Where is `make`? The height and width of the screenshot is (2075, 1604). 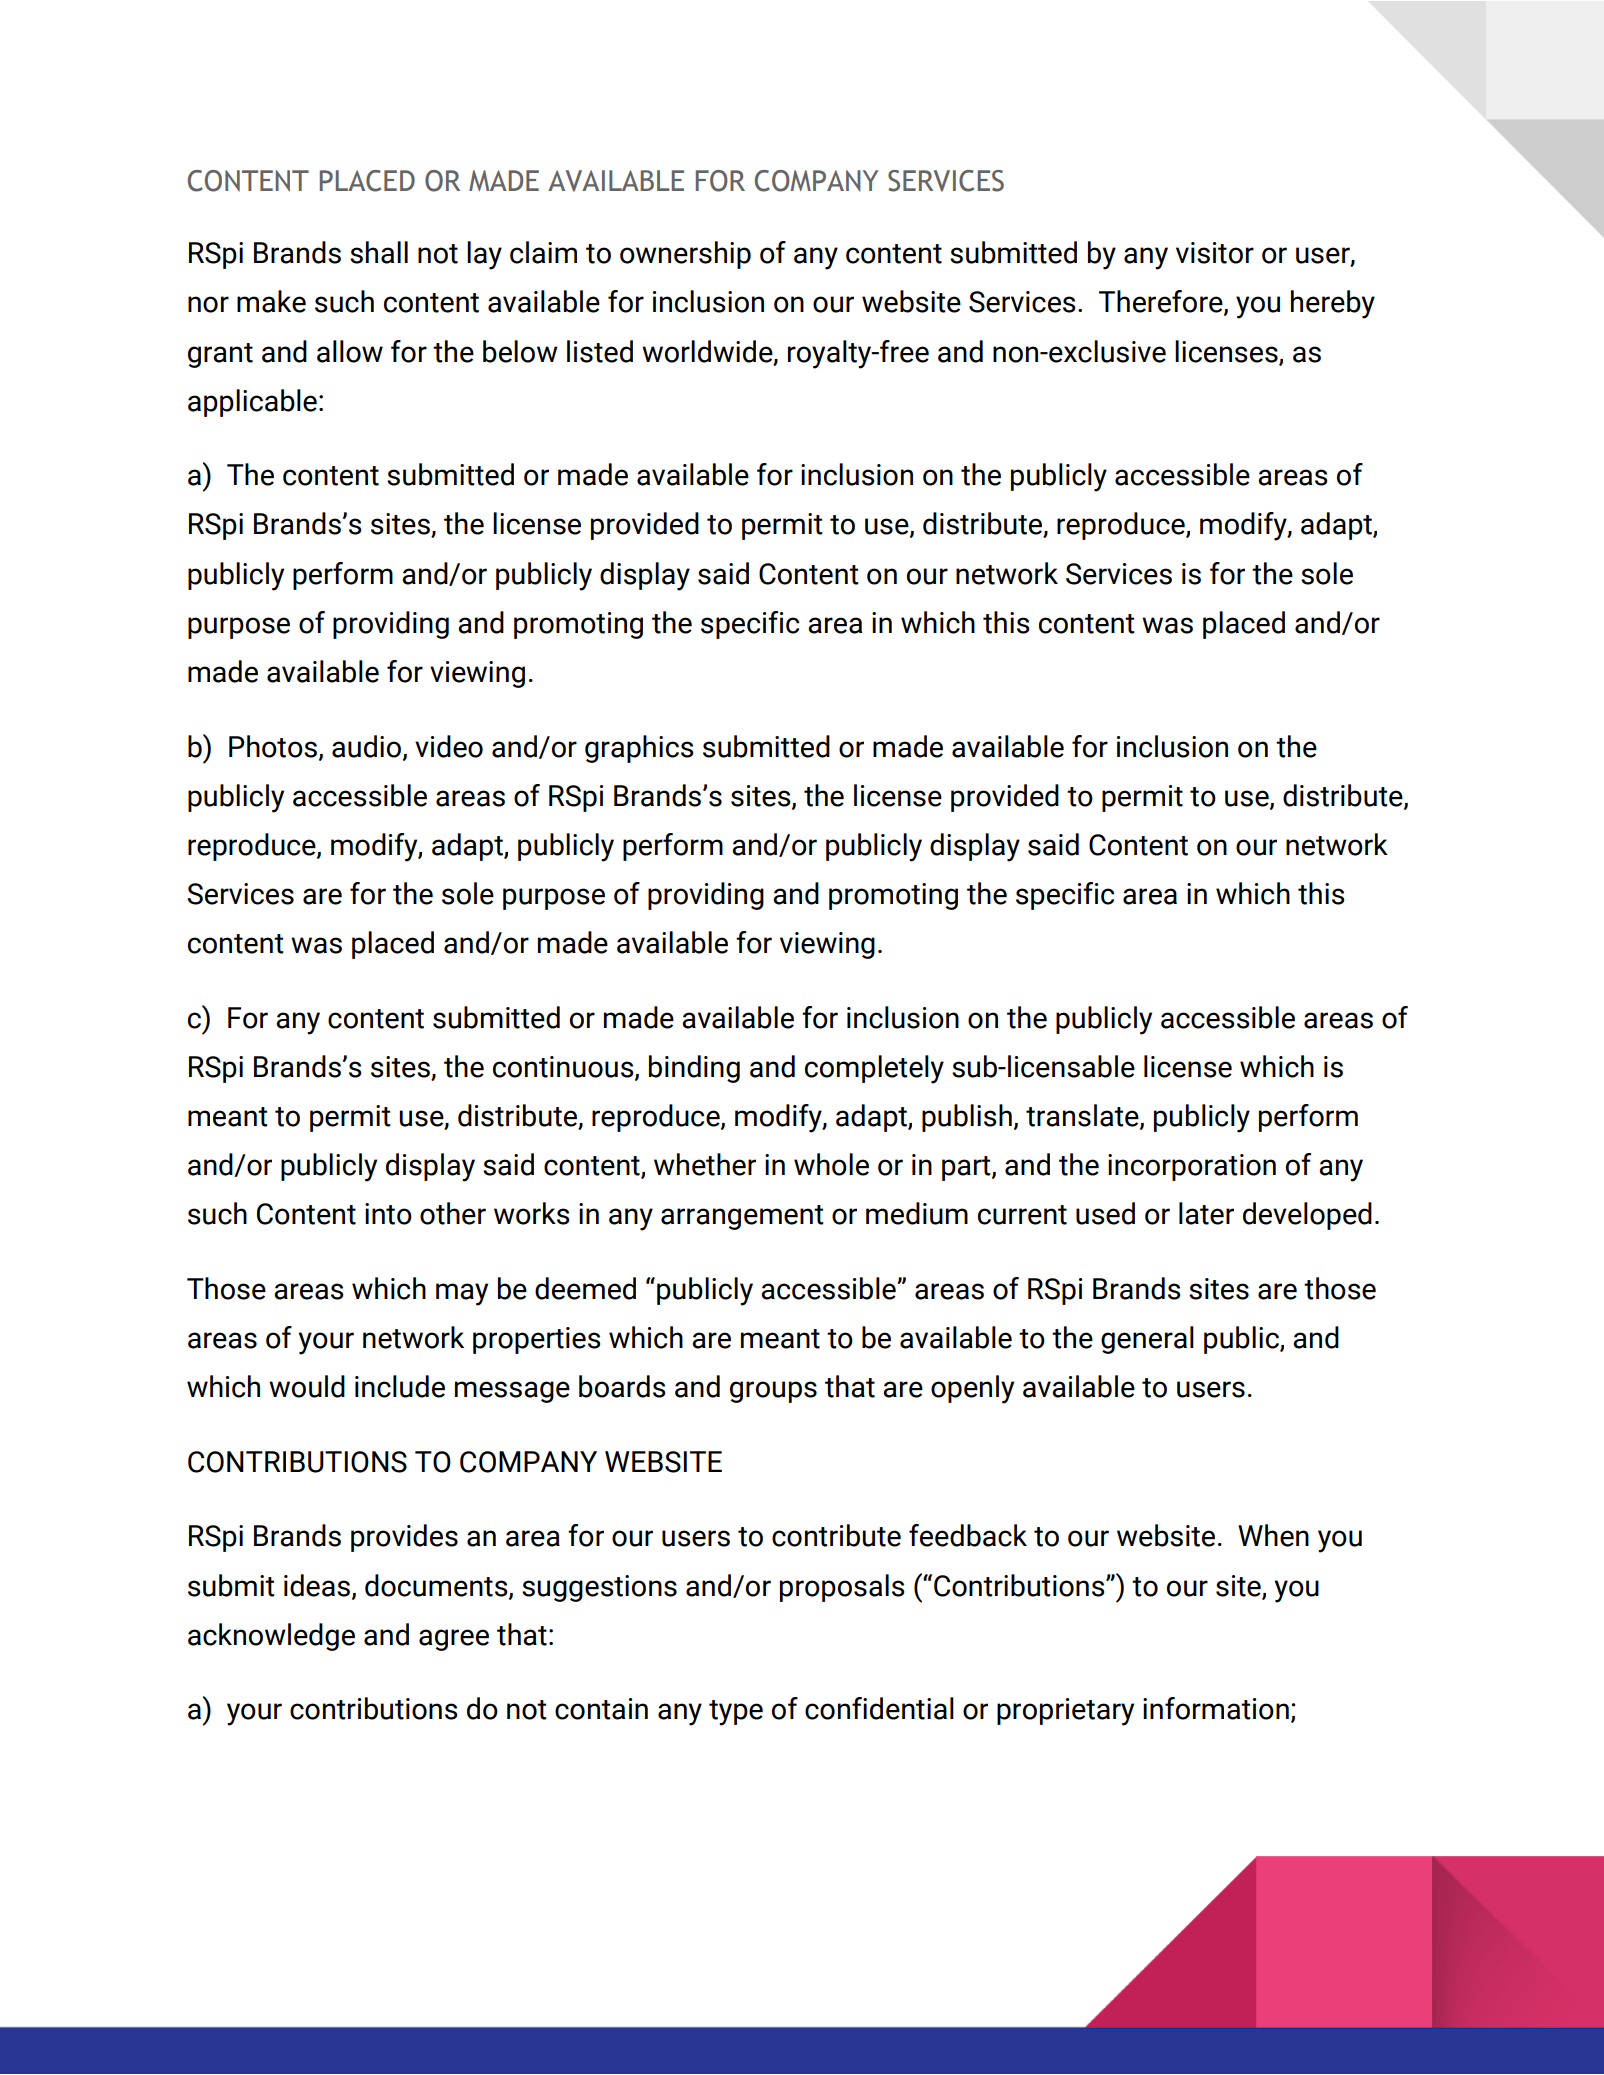 make is located at coordinates (271, 301).
